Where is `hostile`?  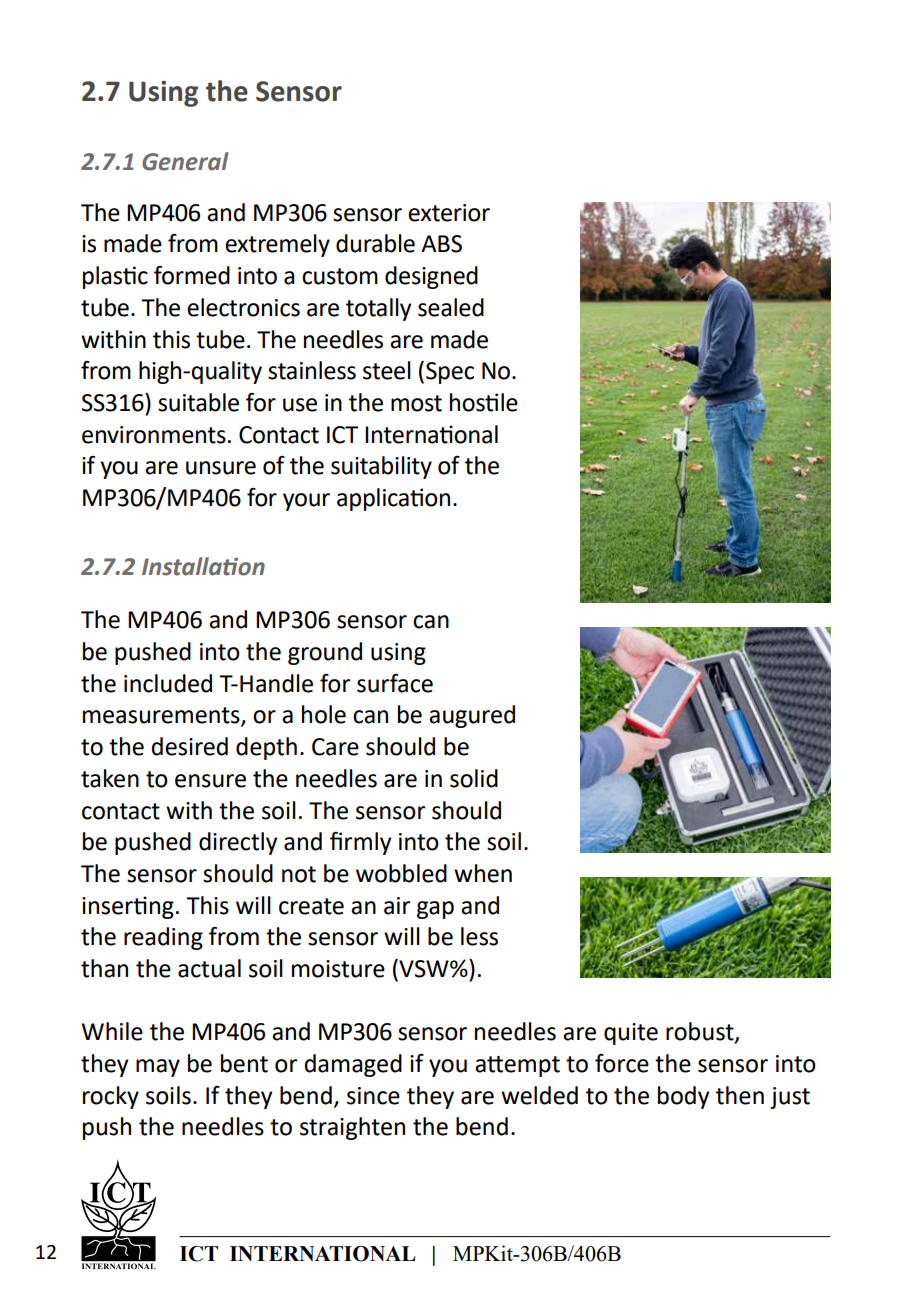 hostile is located at coordinates (484, 402).
